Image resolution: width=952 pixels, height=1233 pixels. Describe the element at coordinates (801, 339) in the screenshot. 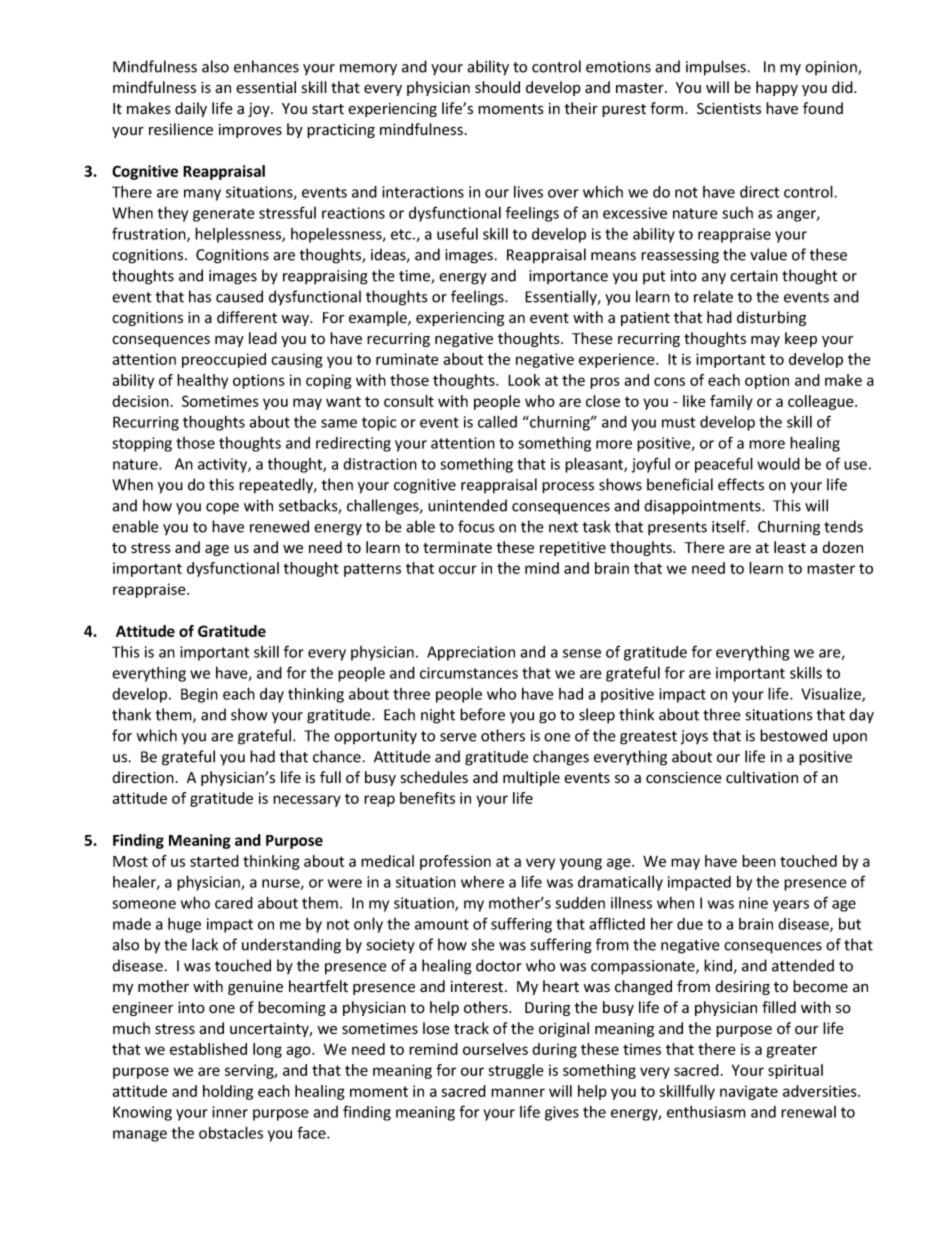

I see `keep` at that location.
